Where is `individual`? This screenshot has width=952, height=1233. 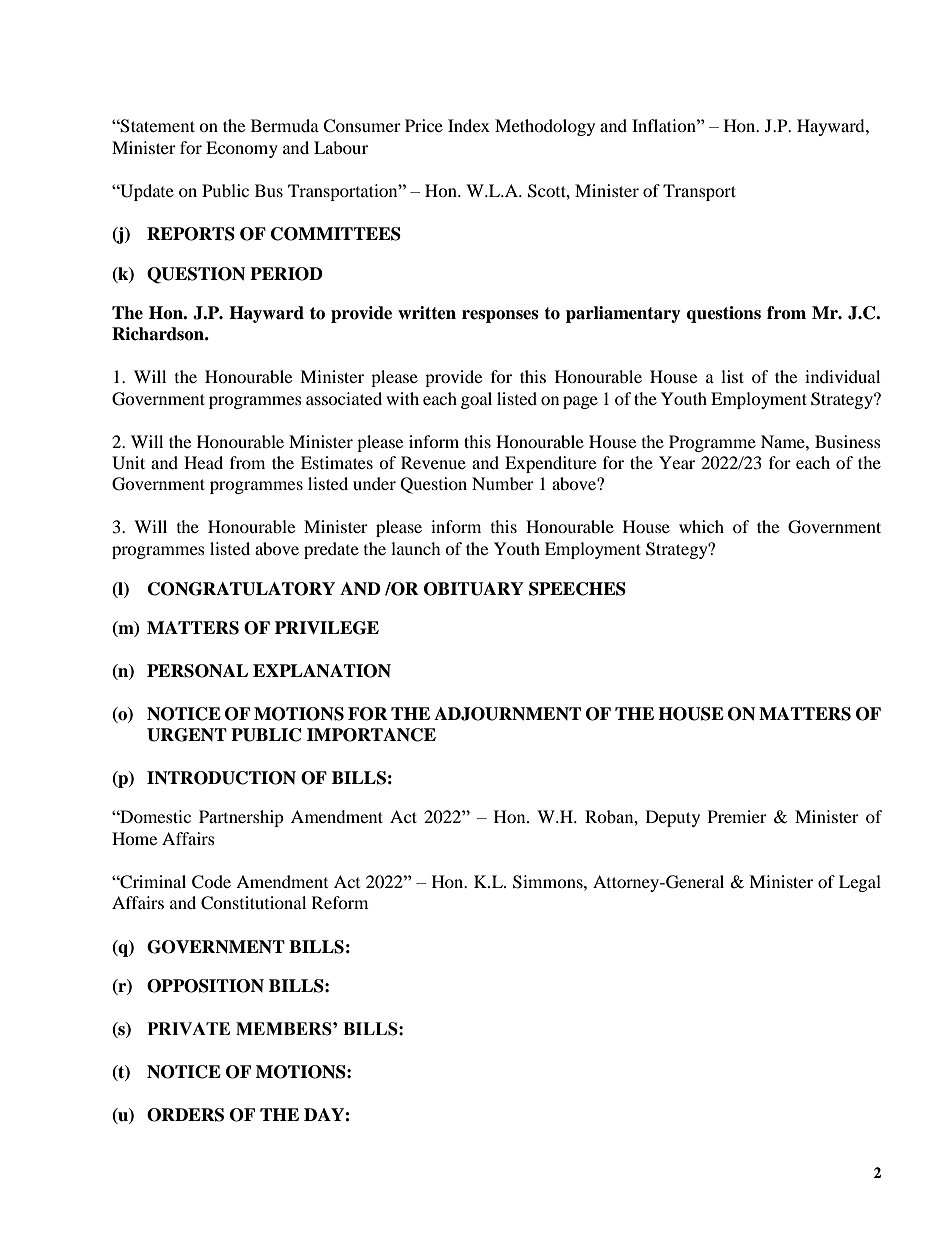 individual is located at coordinates (842, 376).
